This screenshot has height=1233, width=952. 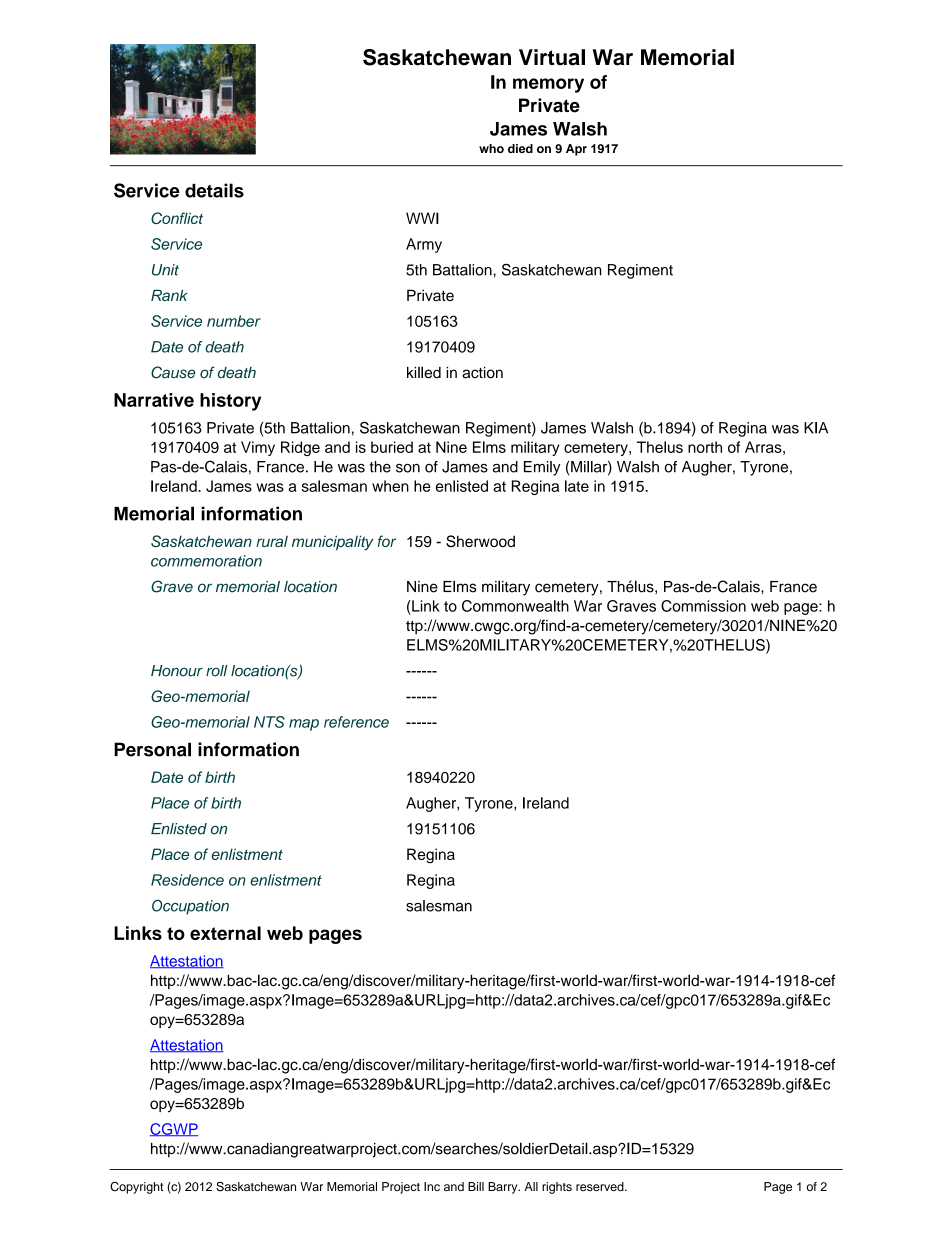 I want to click on Commonwealth, so click(x=515, y=606).
